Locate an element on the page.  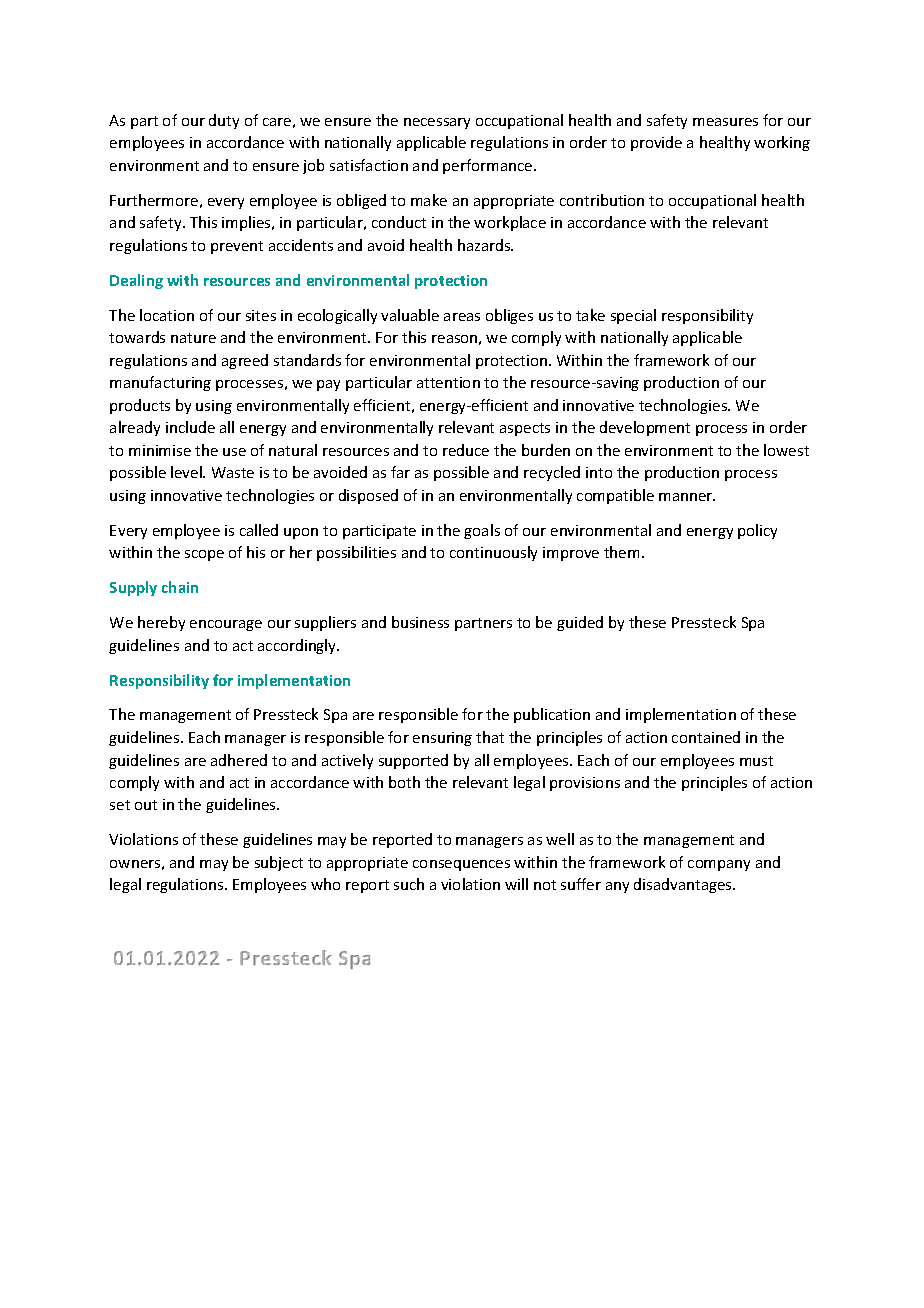
subject is located at coordinates (279, 863).
